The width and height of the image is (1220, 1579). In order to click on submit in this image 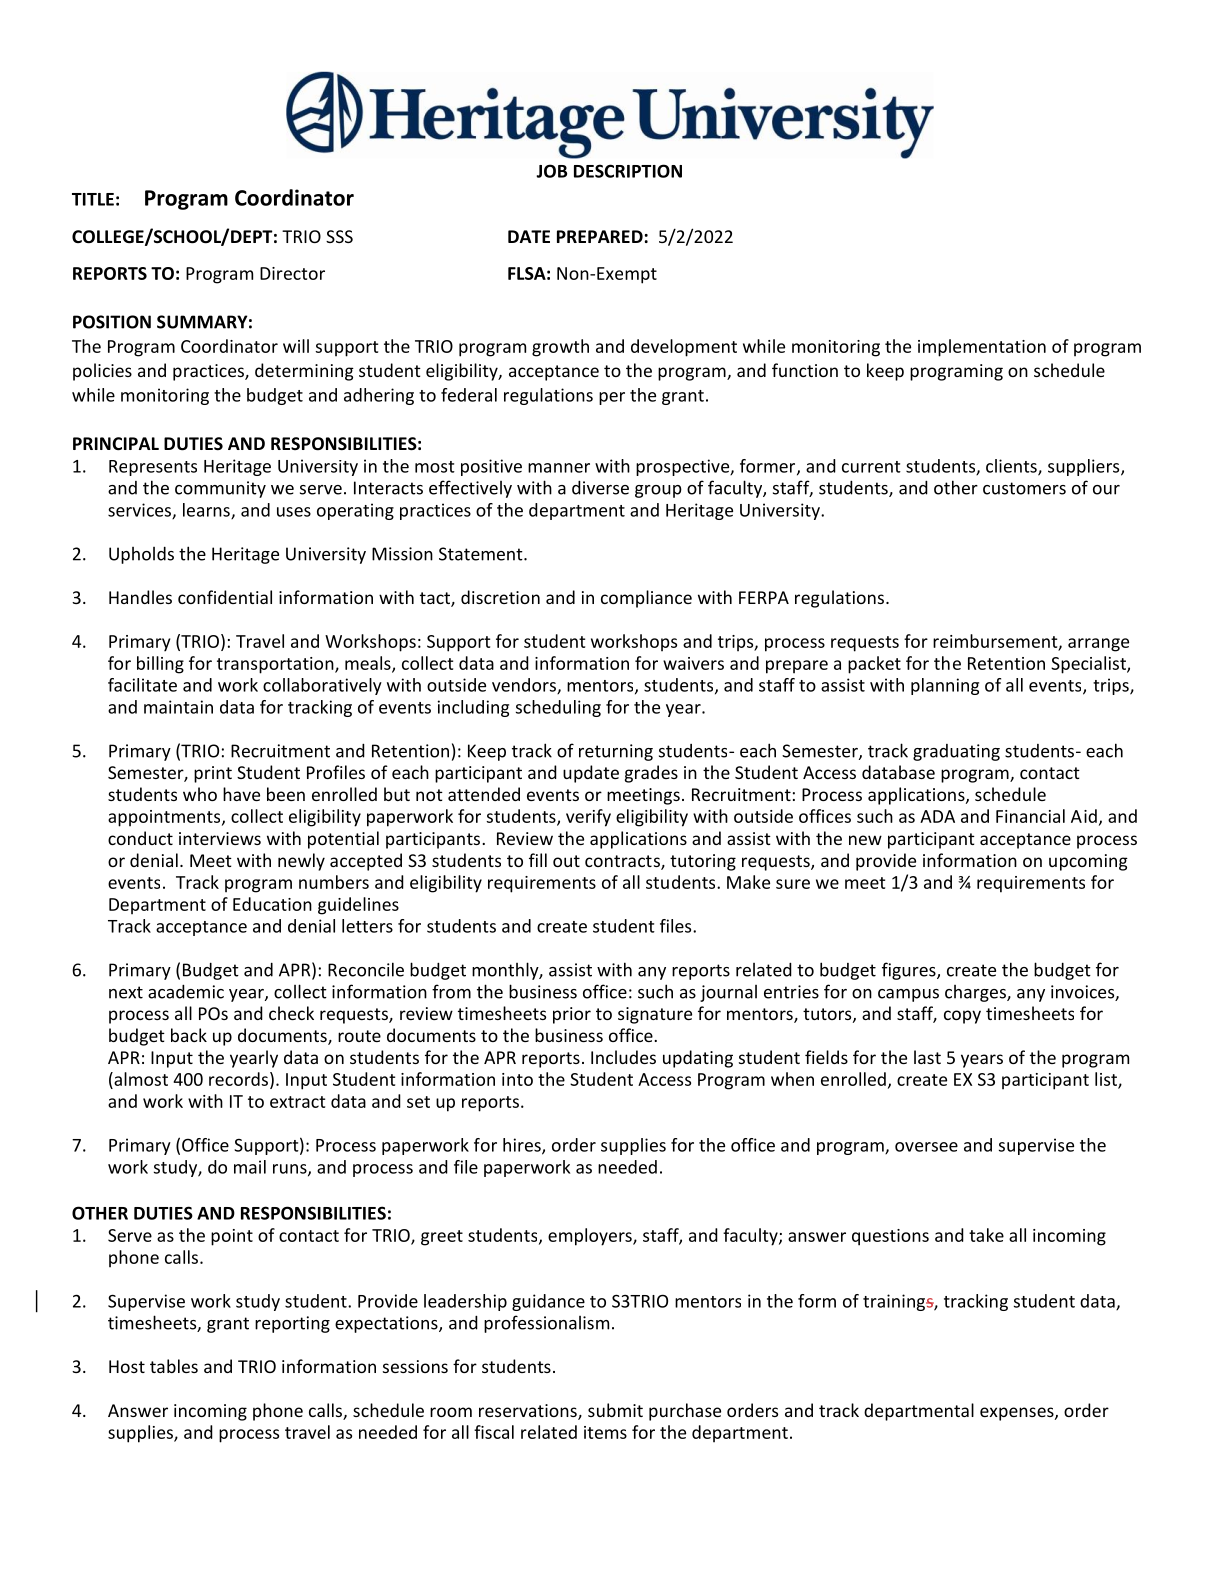, I will do `click(615, 1410)`.
